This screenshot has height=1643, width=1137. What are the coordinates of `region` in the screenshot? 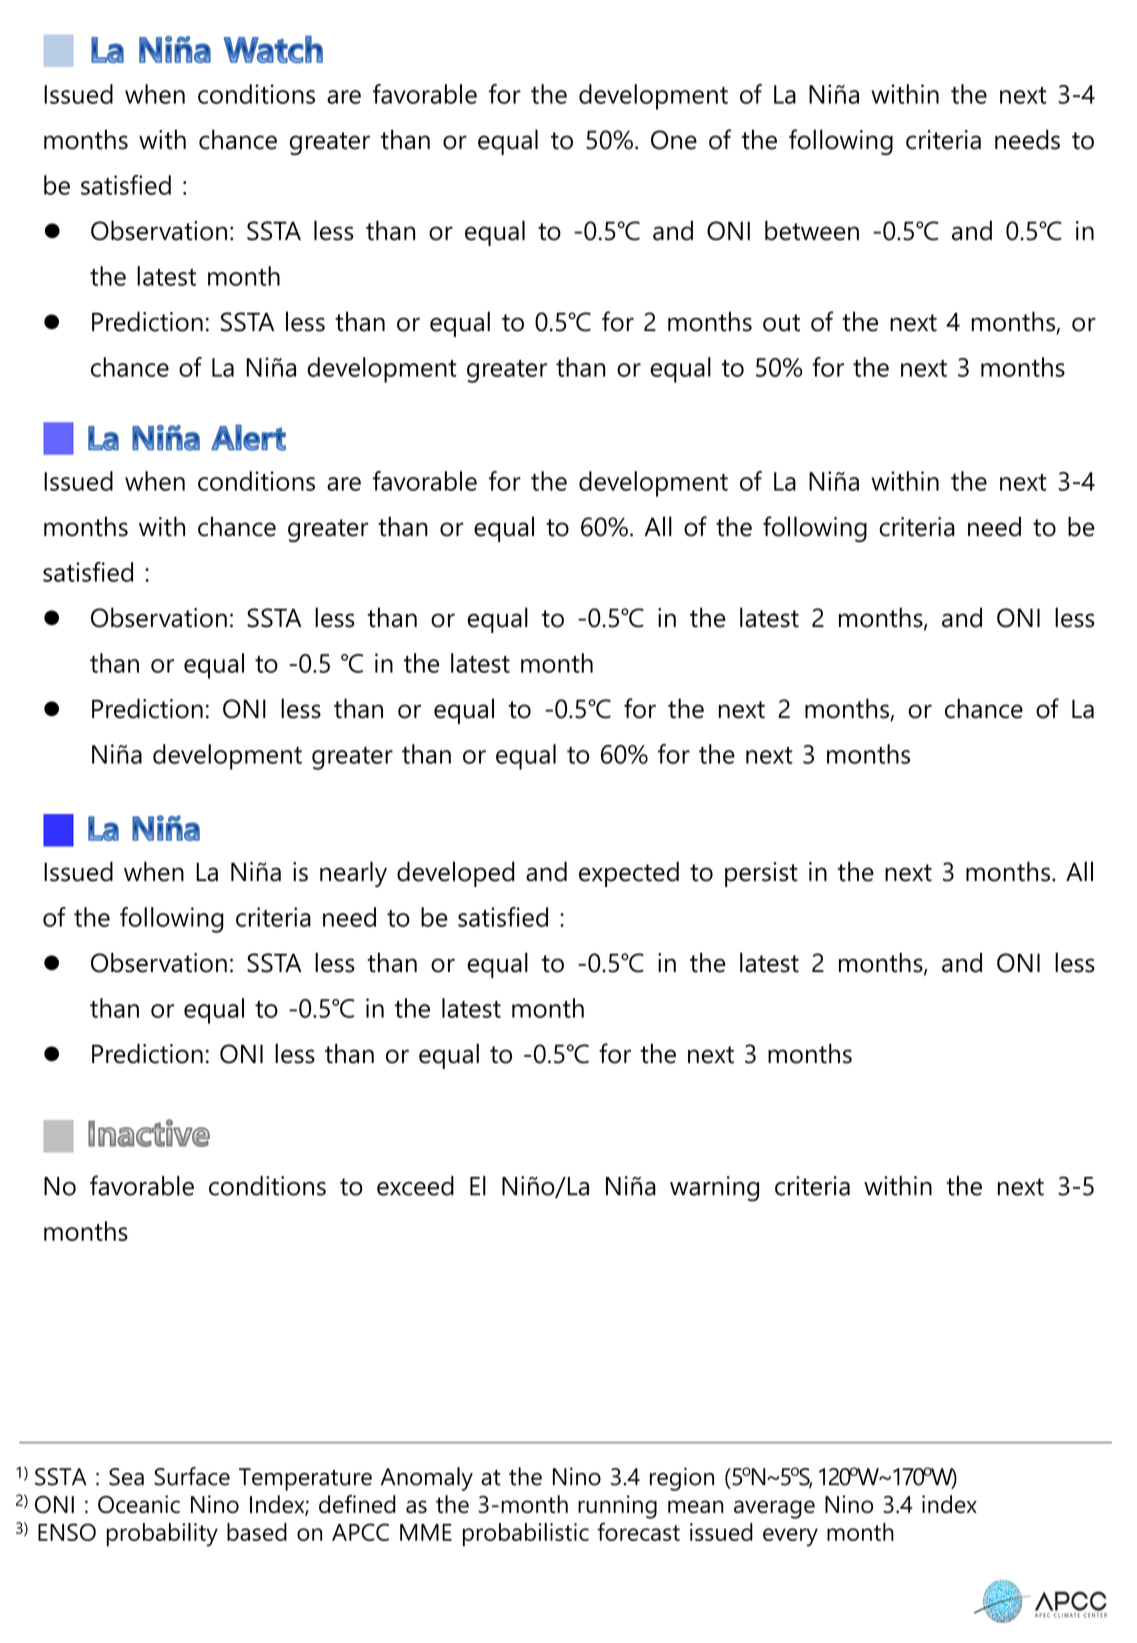 It's located at (682, 1479).
